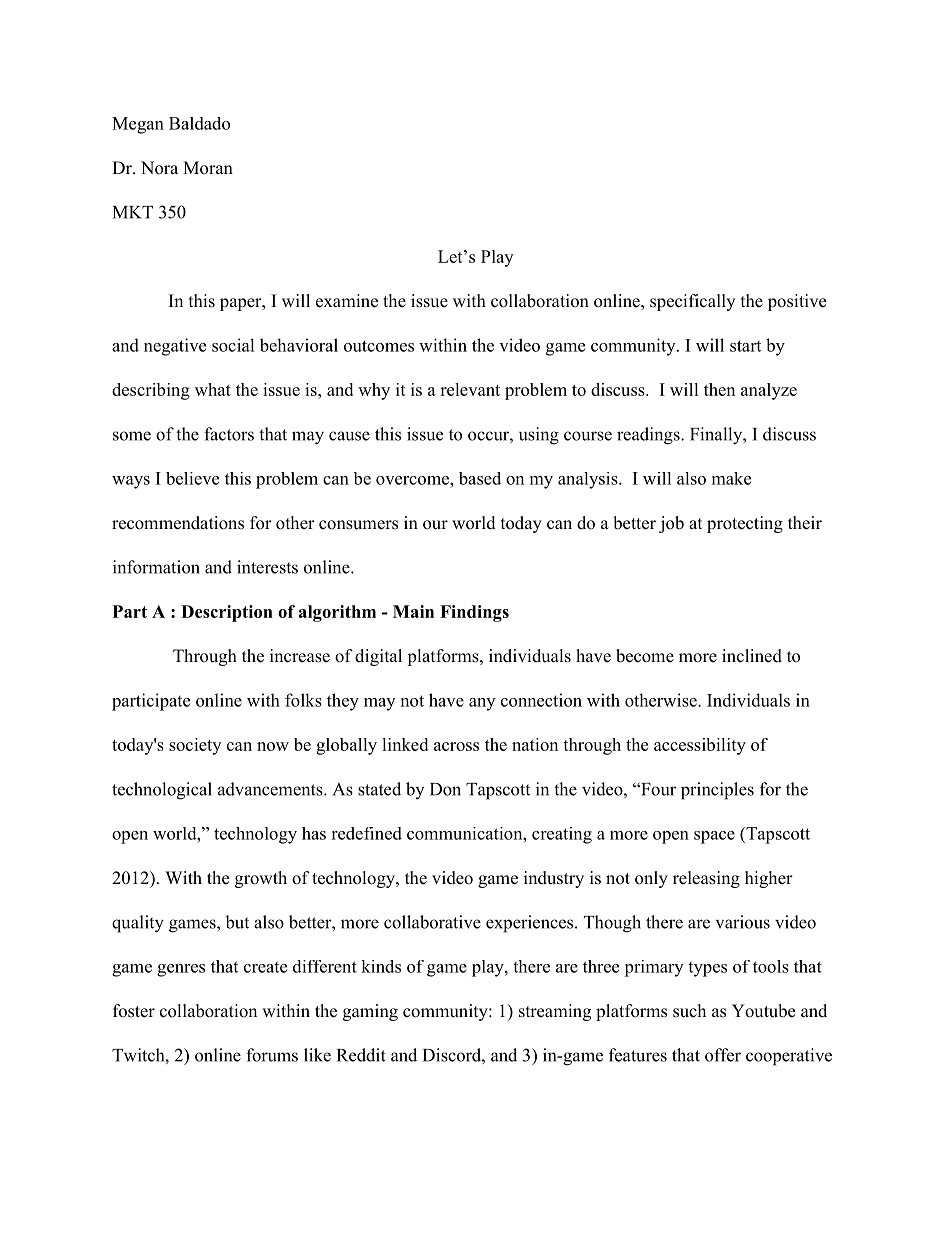 This screenshot has width=952, height=1233. I want to click on forums, so click(272, 1055).
